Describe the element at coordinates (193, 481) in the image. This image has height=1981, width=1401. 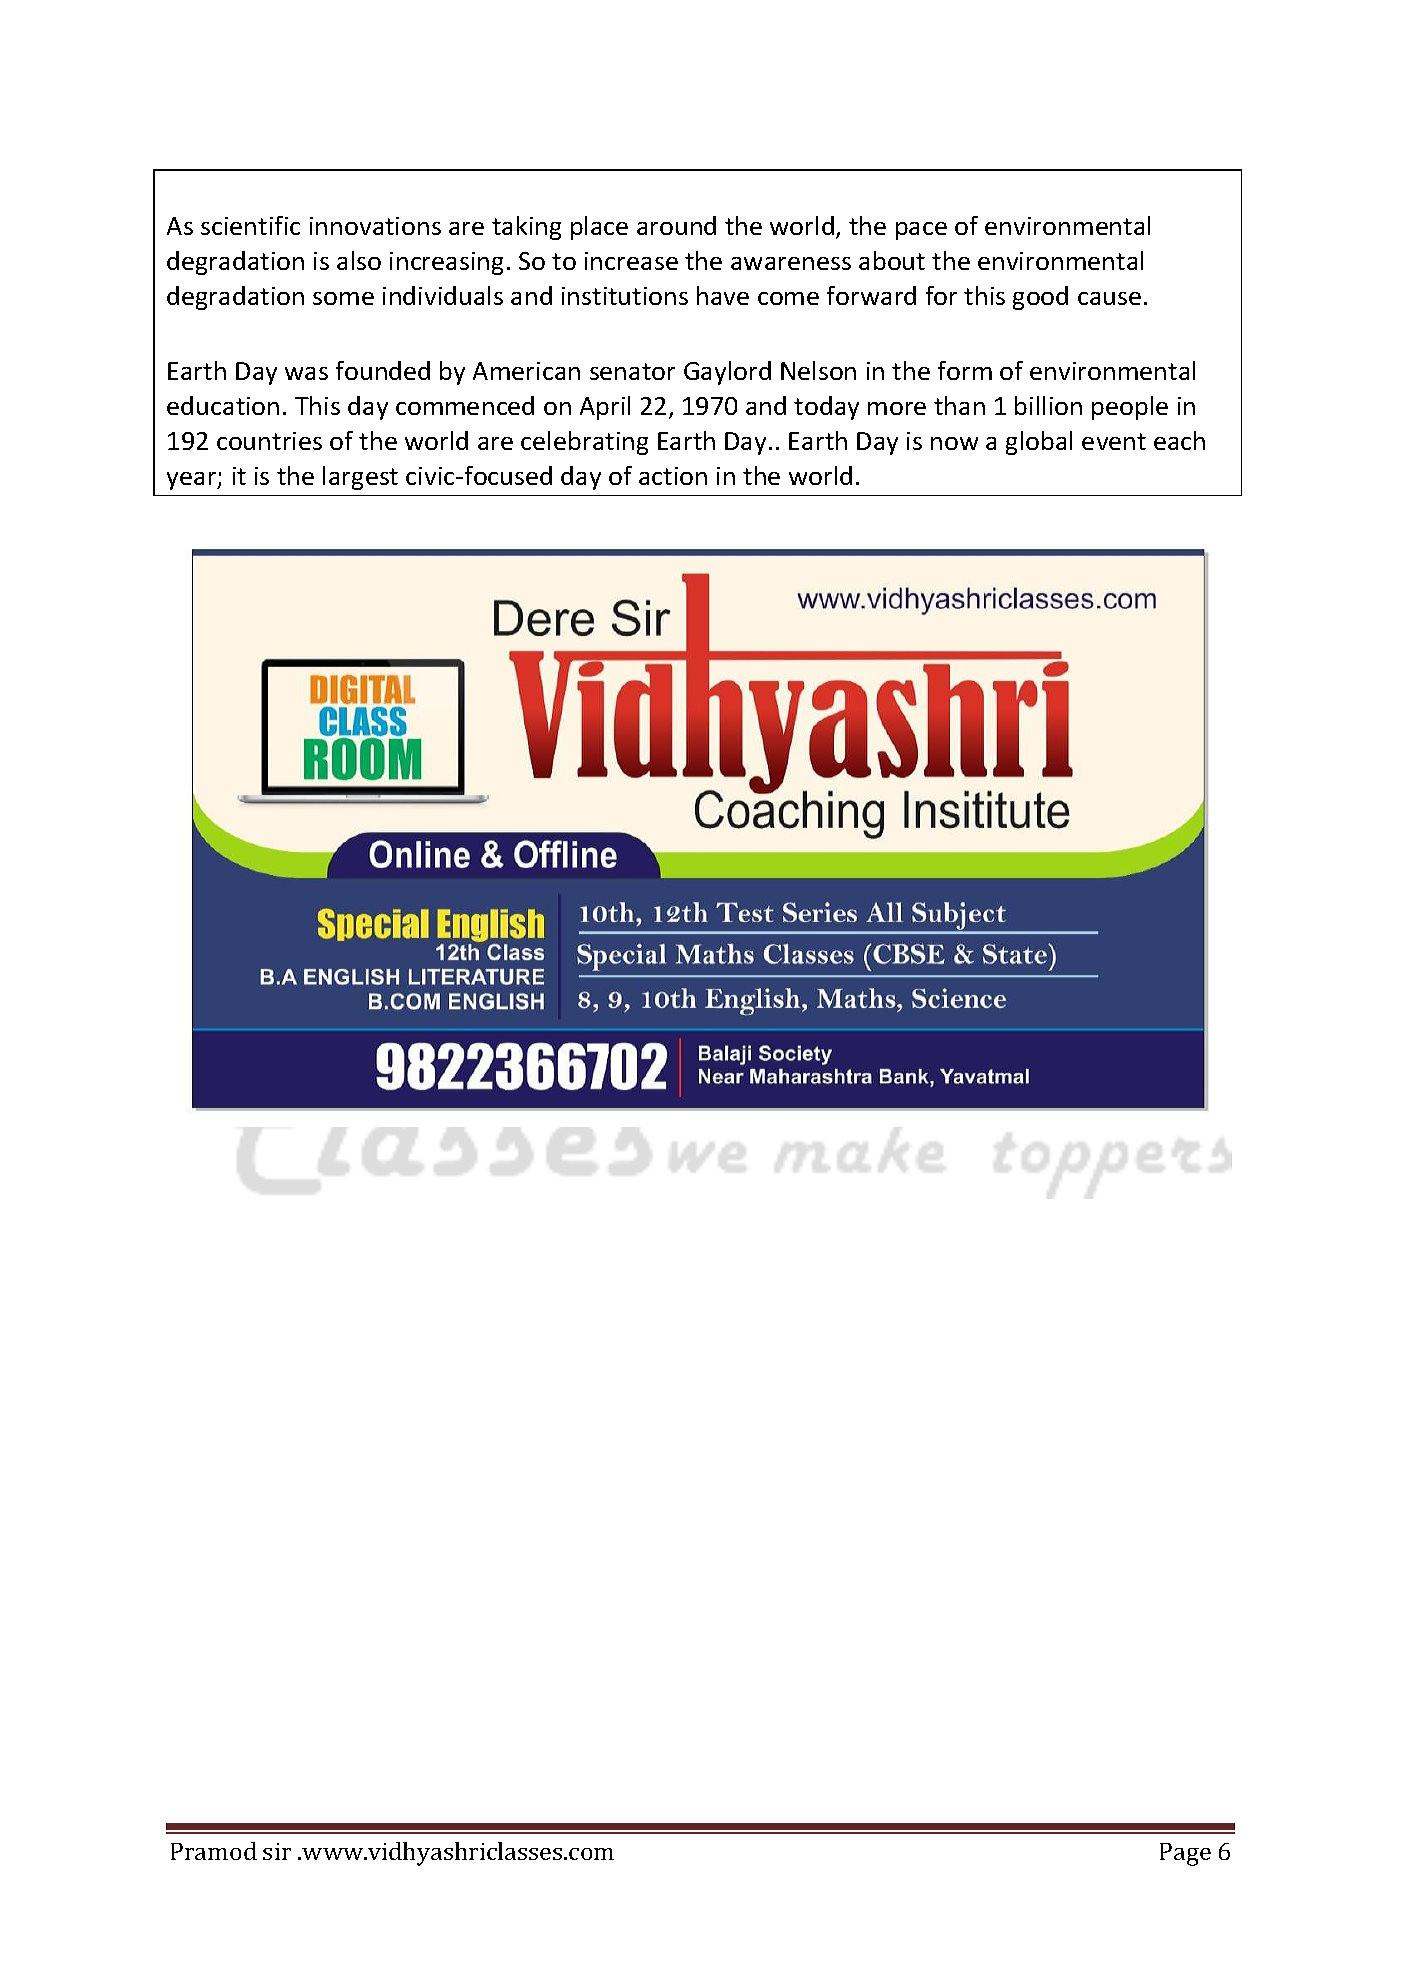
I see `year` at that location.
